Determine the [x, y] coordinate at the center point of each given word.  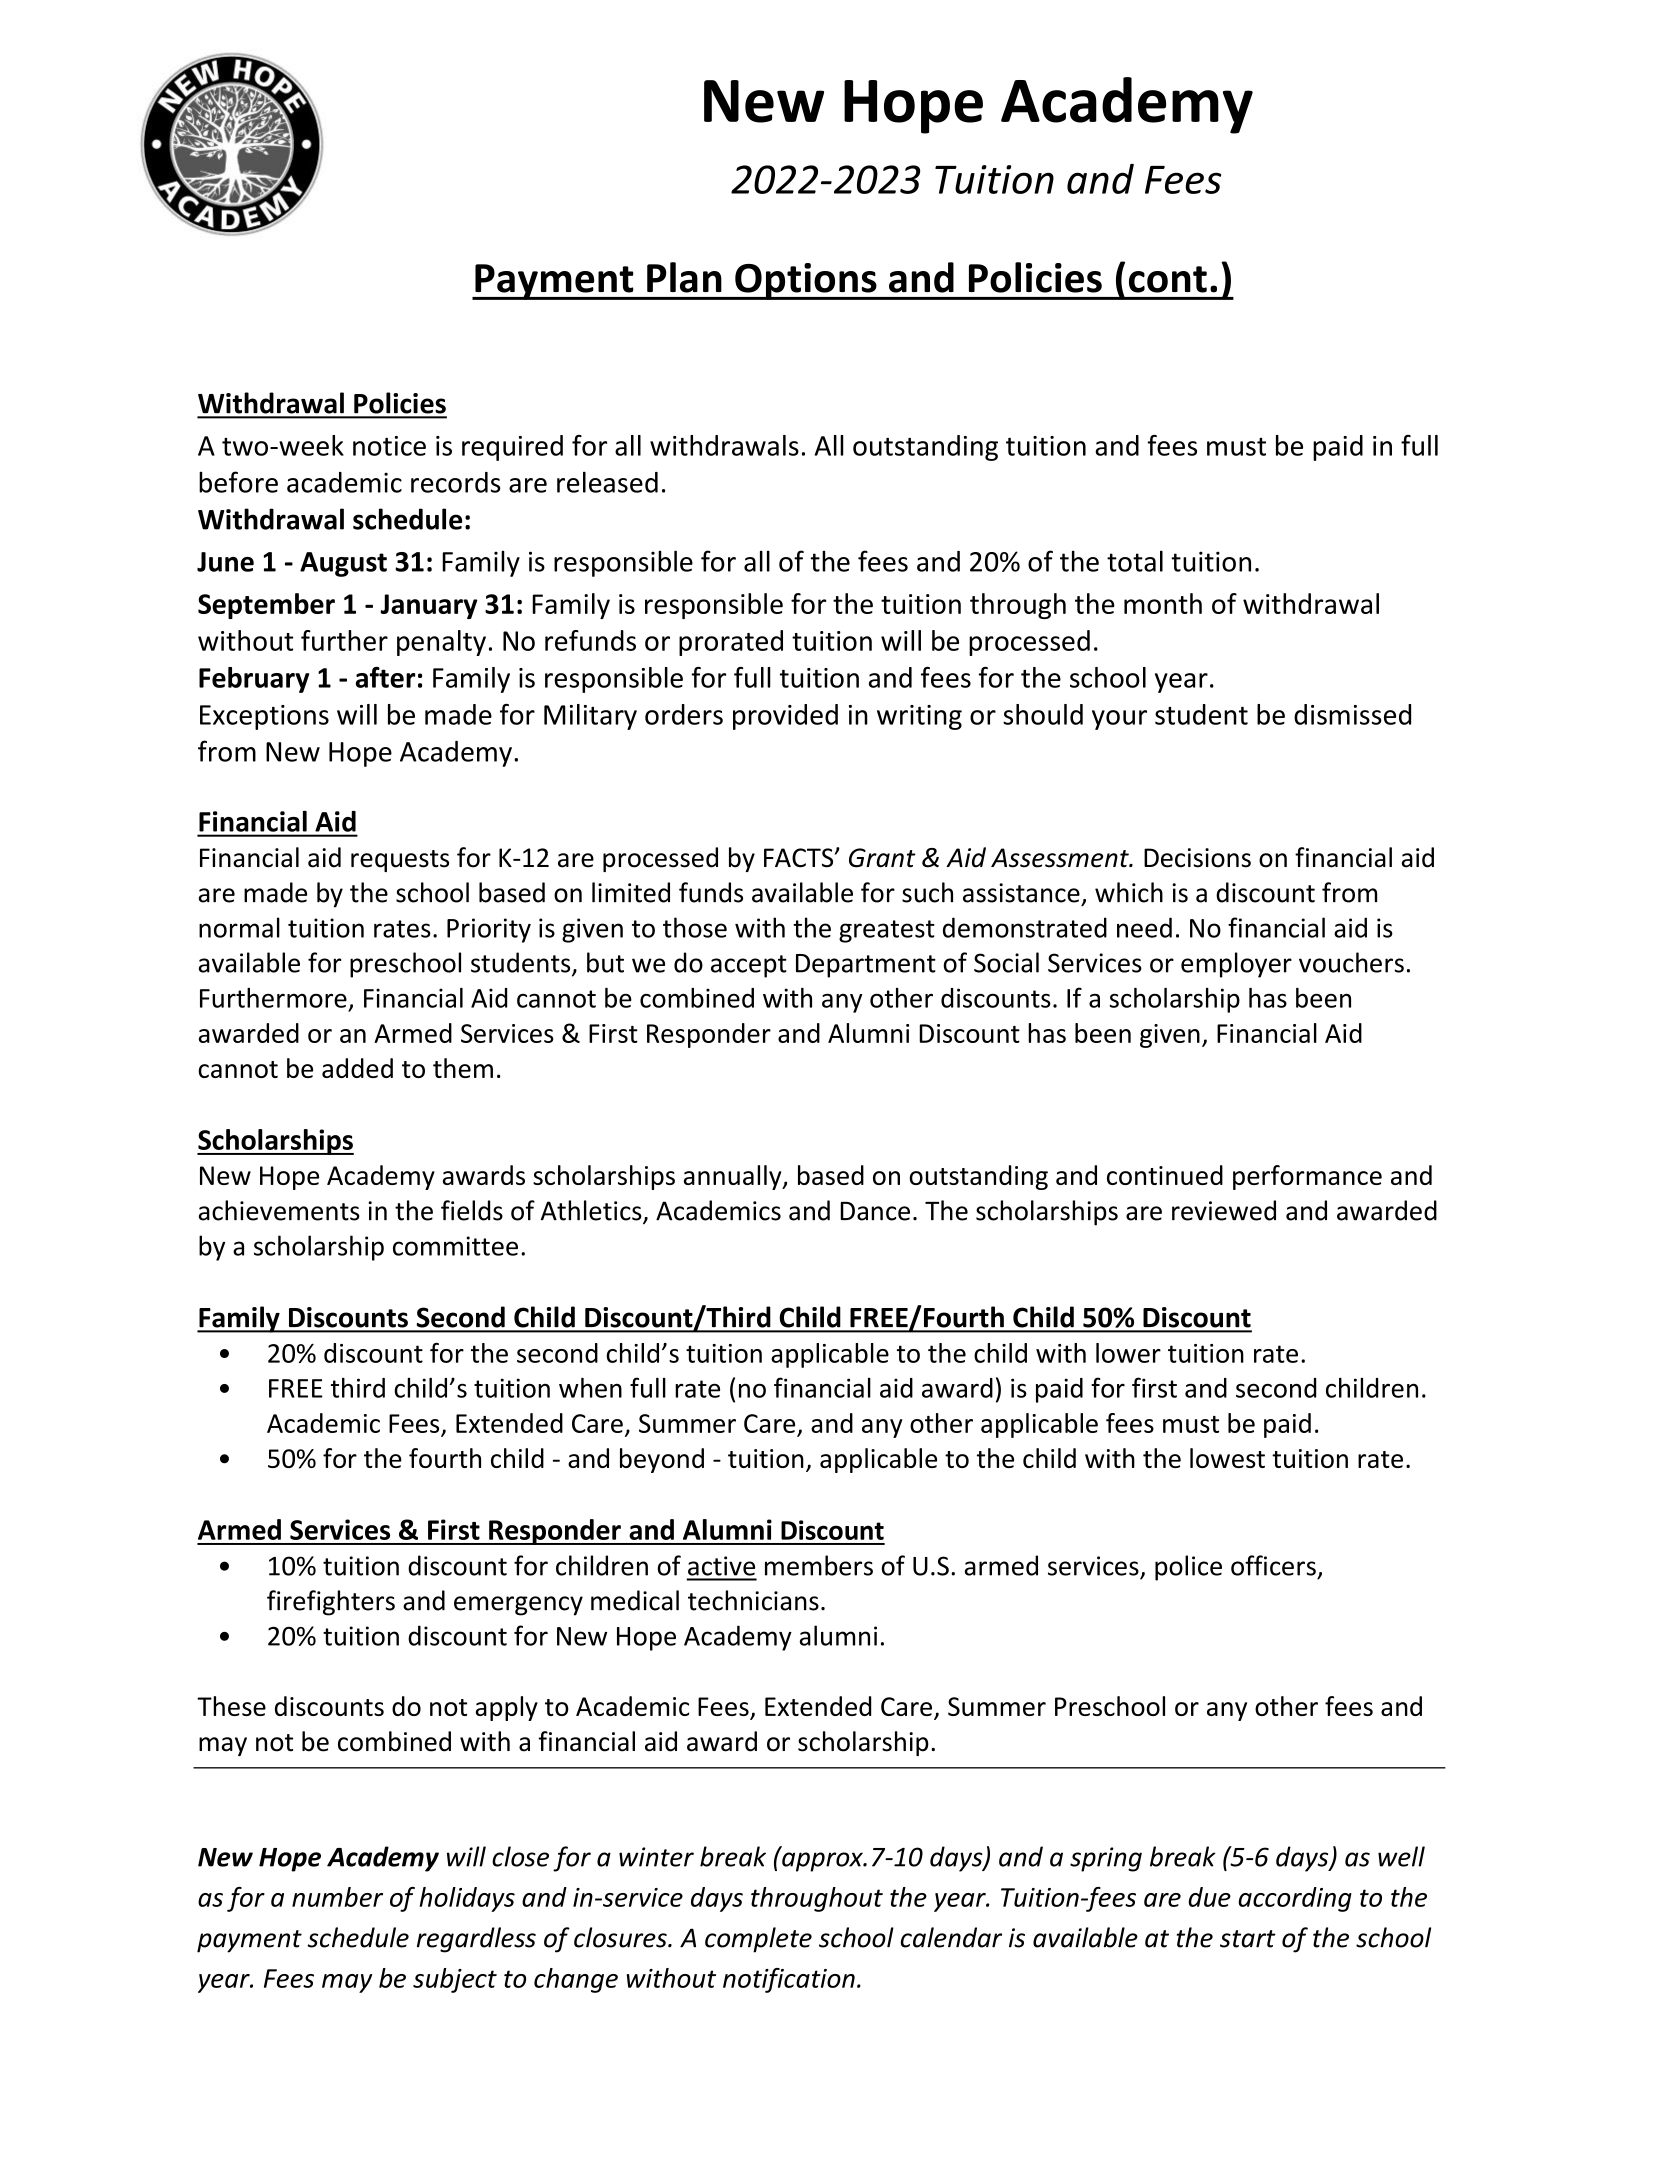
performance [1307, 1177]
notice [389, 446]
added [357, 1068]
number [337, 1897]
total [1135, 561]
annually [734, 1177]
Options [806, 281]
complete [758, 1940]
